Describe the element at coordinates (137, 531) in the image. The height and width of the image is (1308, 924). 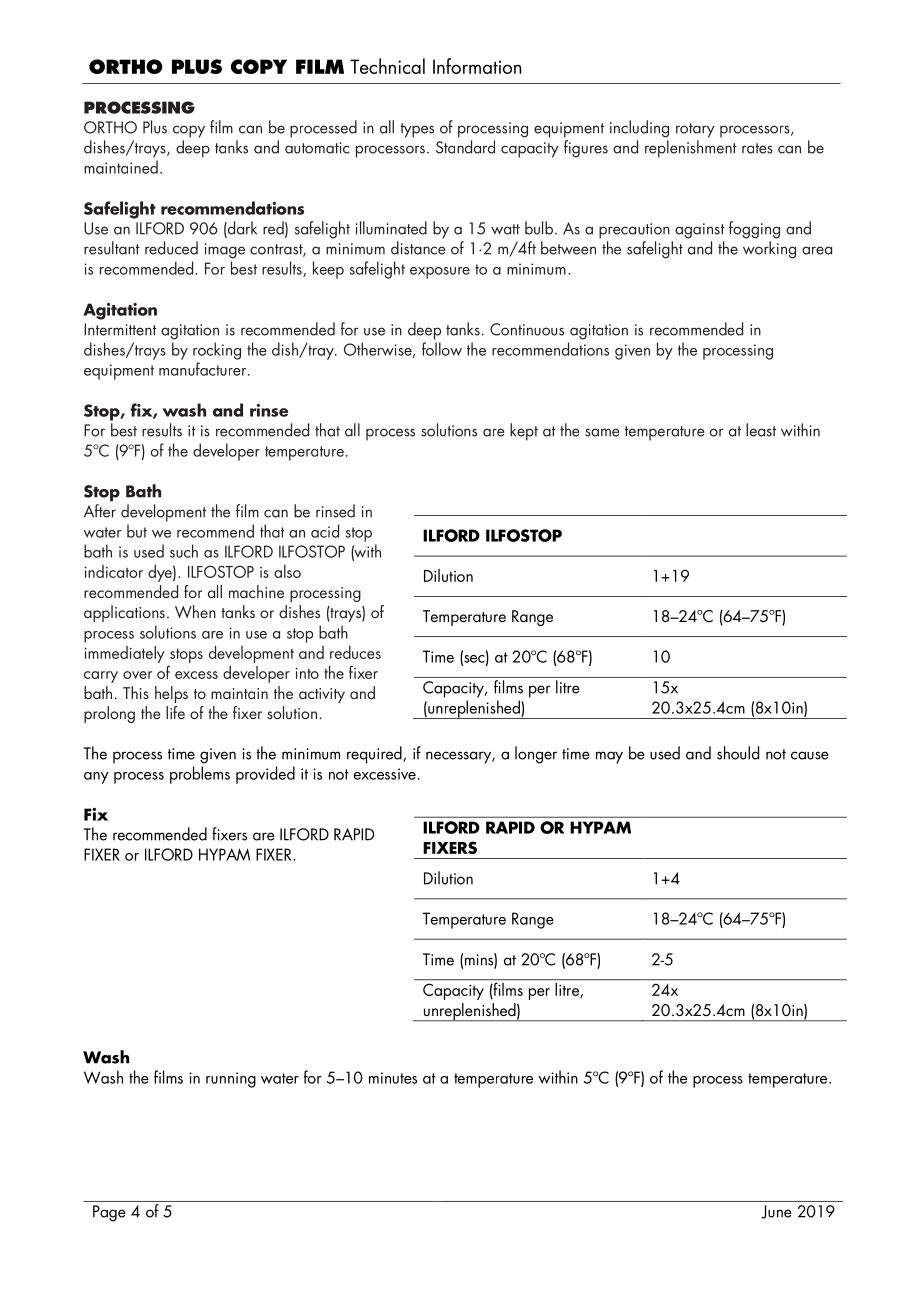
I see `but` at that location.
